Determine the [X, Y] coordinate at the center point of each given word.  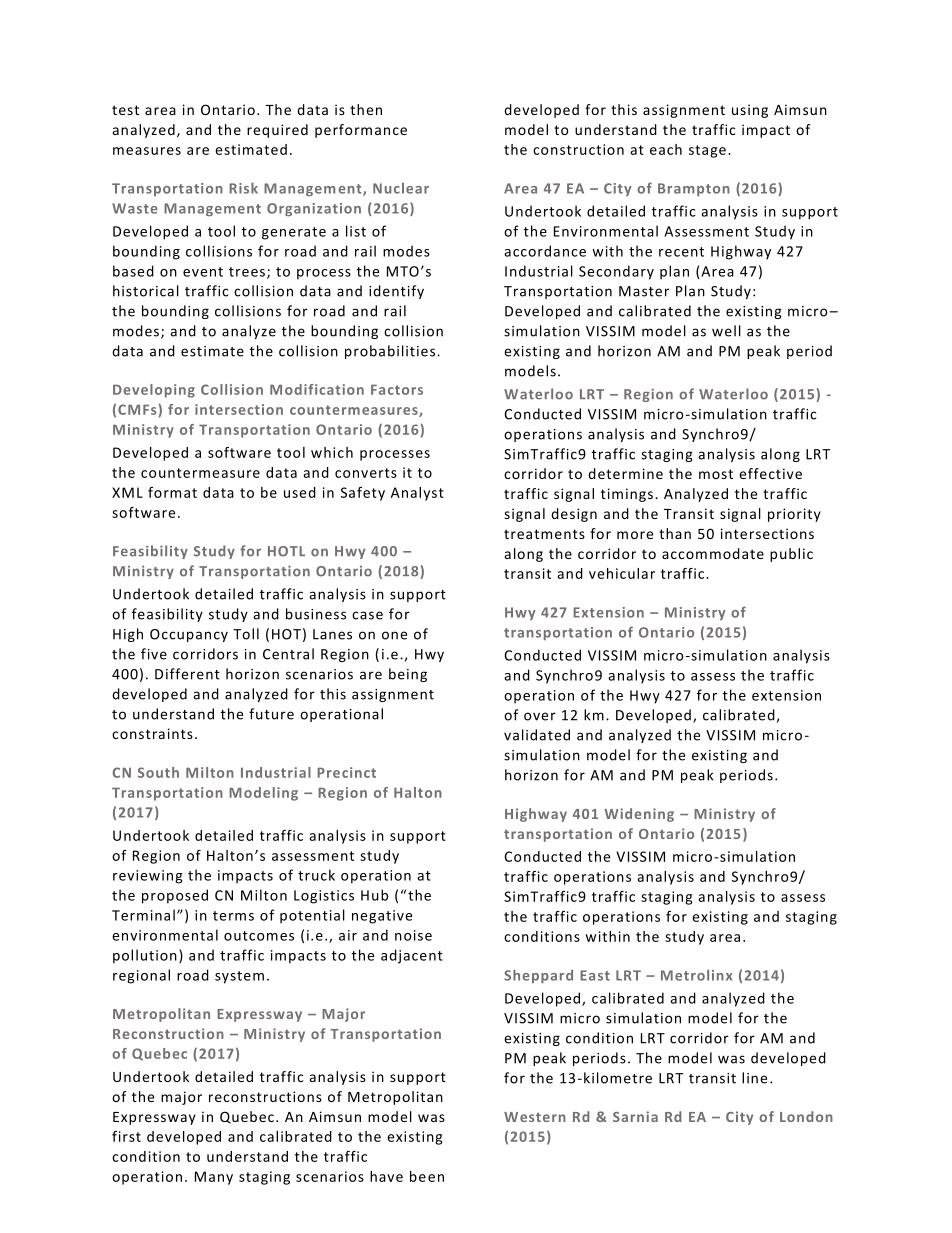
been [427, 1176]
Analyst [417, 494]
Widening [639, 815]
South [158, 772]
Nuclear [401, 188]
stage [707, 151]
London [806, 1116]
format [172, 492]
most [716, 474]
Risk [243, 188]
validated [537, 735]
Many [214, 1178]
